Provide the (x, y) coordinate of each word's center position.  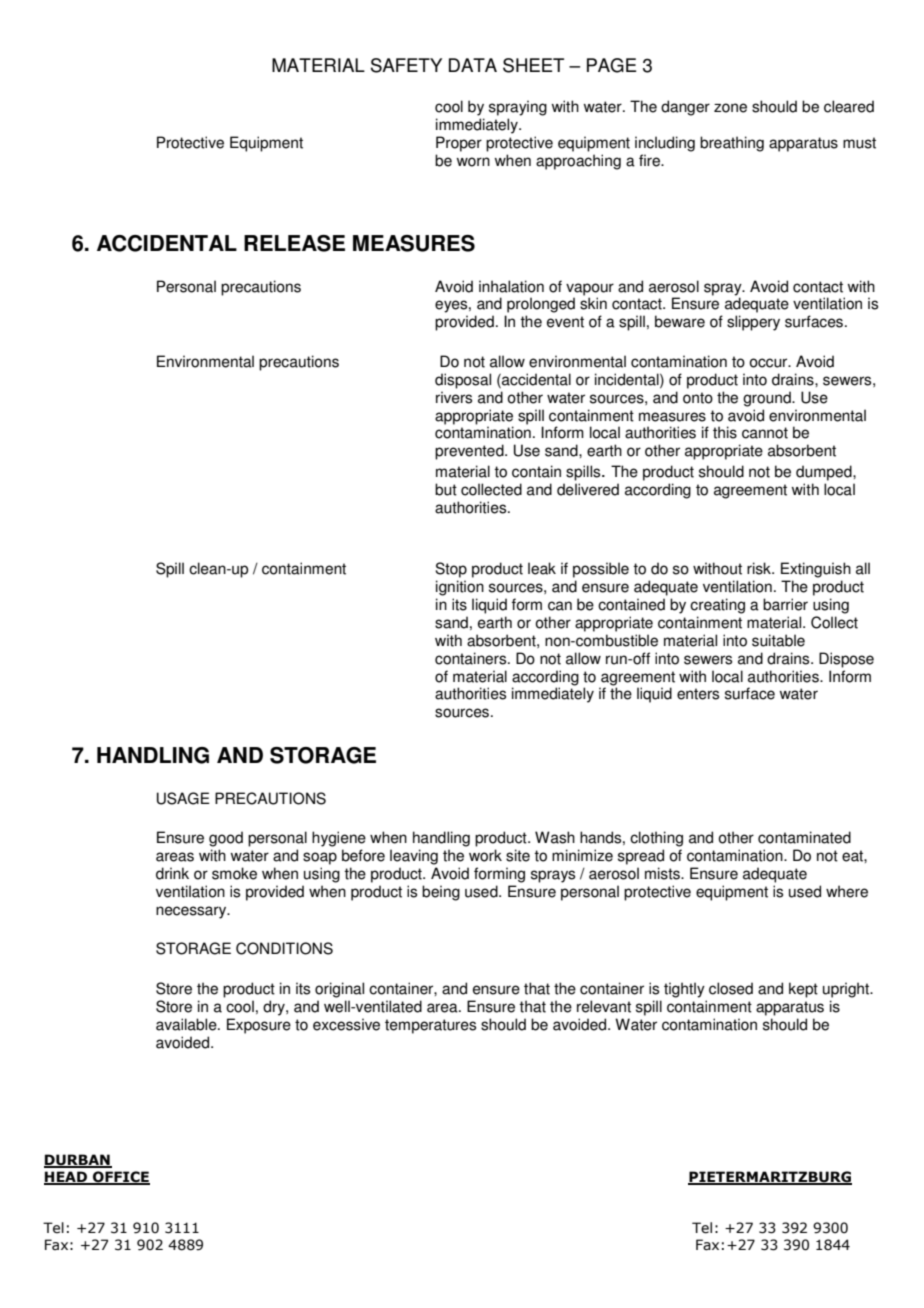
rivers (454, 397)
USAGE (183, 798)
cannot (765, 433)
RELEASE (294, 243)
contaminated (804, 837)
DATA (473, 65)
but (446, 489)
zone (730, 108)
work (485, 855)
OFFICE (120, 1178)
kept (803, 990)
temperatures (430, 1026)
